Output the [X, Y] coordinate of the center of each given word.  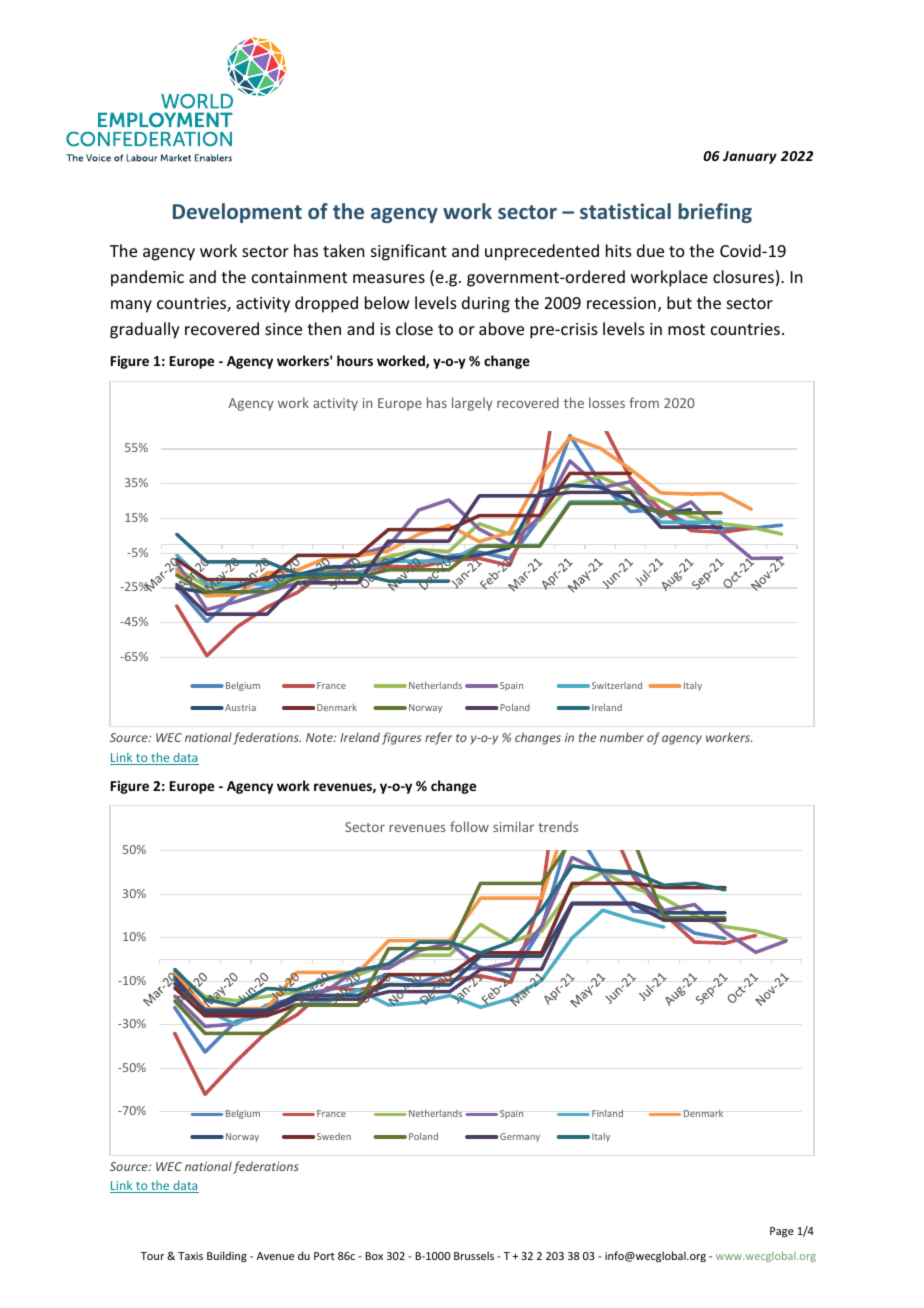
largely [472, 404]
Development [237, 213]
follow [469, 826]
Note [320, 737]
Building [227, 1257]
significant [409, 252]
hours [355, 360]
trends [558, 826]
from [644, 402]
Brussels [474, 1255]
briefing [715, 213]
